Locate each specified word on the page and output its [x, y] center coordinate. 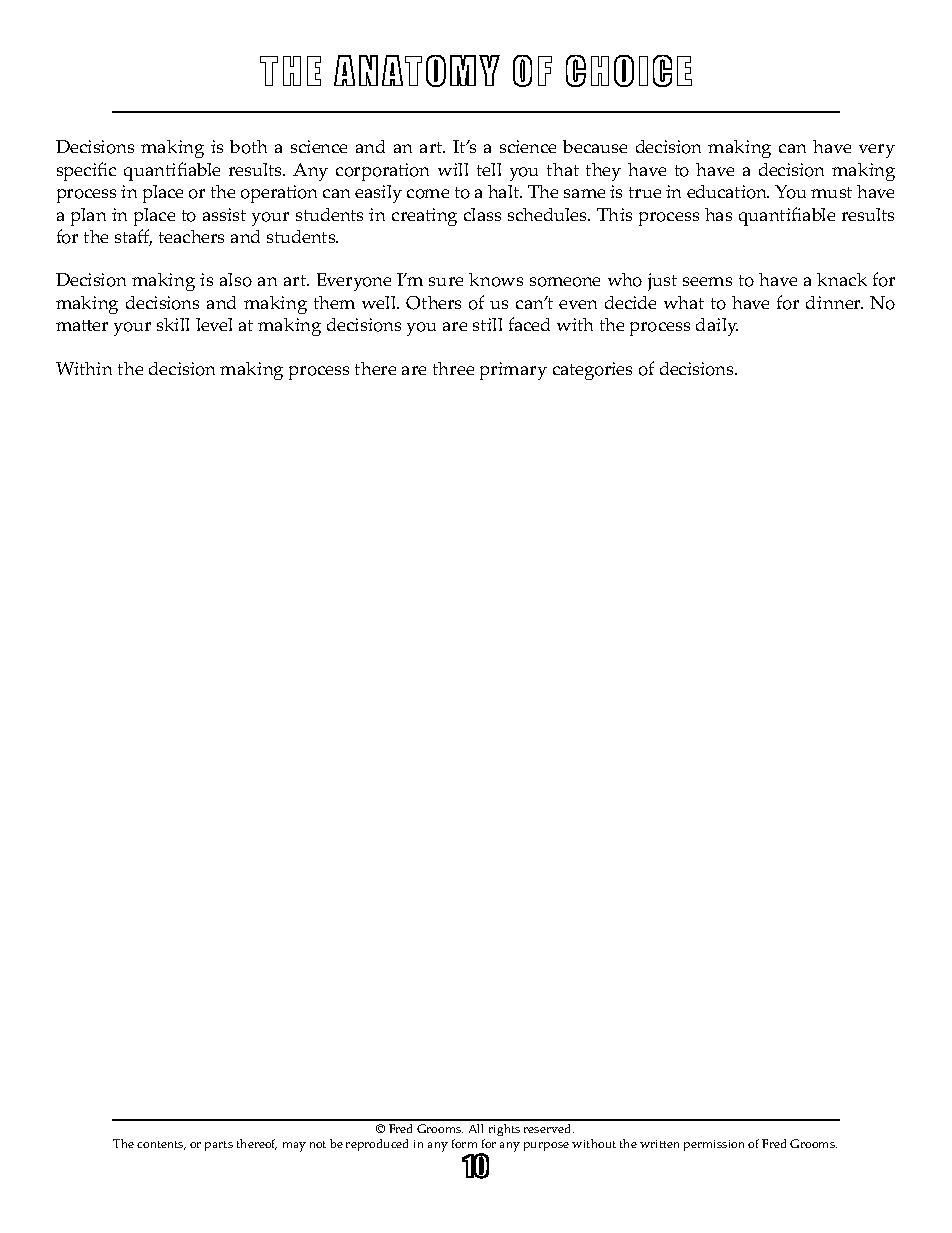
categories [592, 371]
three [453, 368]
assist [224, 214]
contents [161, 1145]
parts [219, 1146]
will [453, 169]
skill [173, 324]
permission [714, 1145]
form [464, 1143]
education [728, 192]
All [476, 1128]
